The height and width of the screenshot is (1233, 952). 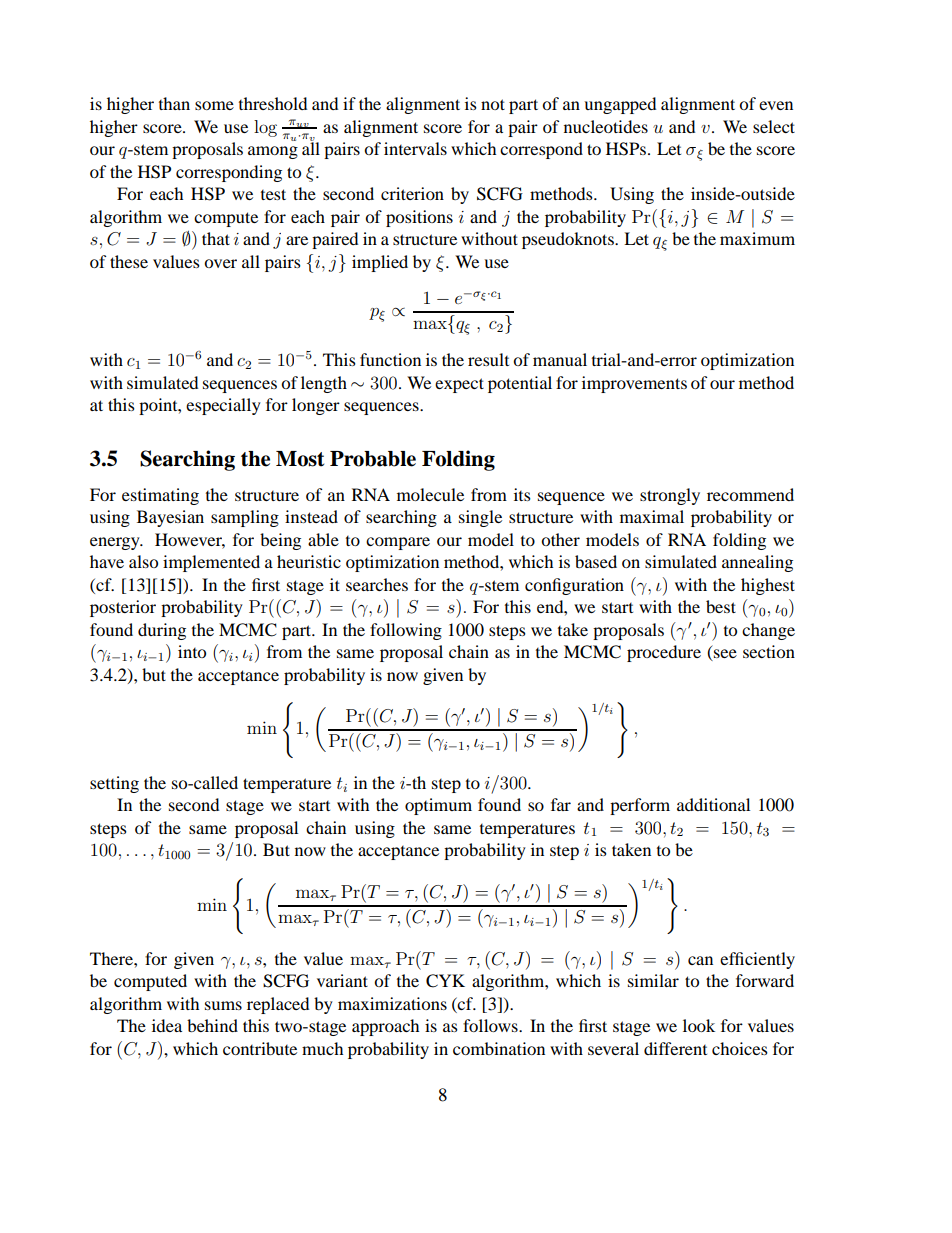 What do you see at coordinates (774, 126) in the screenshot?
I see `select` at bounding box center [774, 126].
